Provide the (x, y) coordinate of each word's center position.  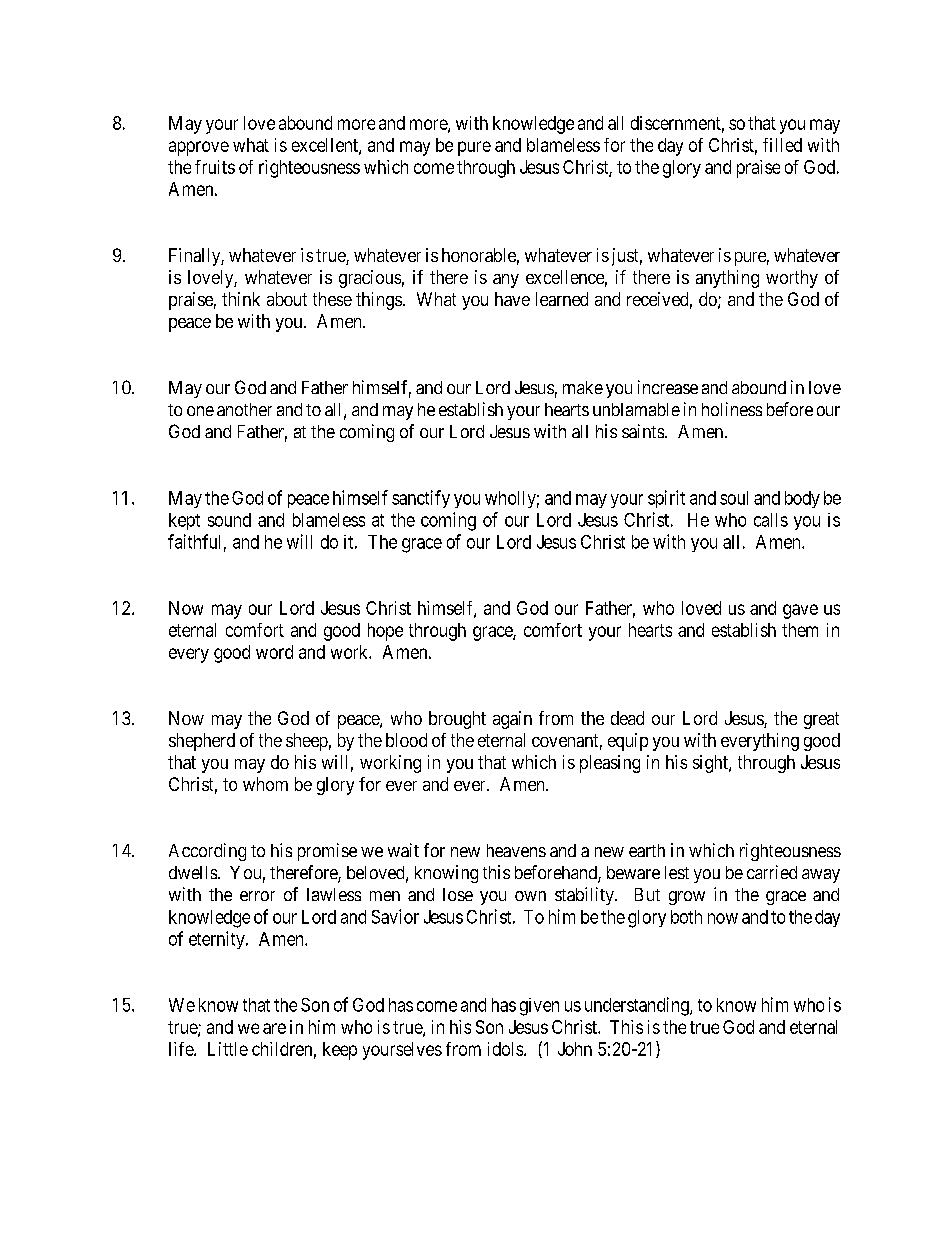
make (583, 387)
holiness (732, 409)
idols (505, 1049)
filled (782, 145)
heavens (516, 850)
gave (800, 611)
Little (228, 1049)
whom (265, 784)
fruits (215, 167)
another (244, 409)
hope (385, 632)
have (512, 299)
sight (711, 764)
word (274, 652)
